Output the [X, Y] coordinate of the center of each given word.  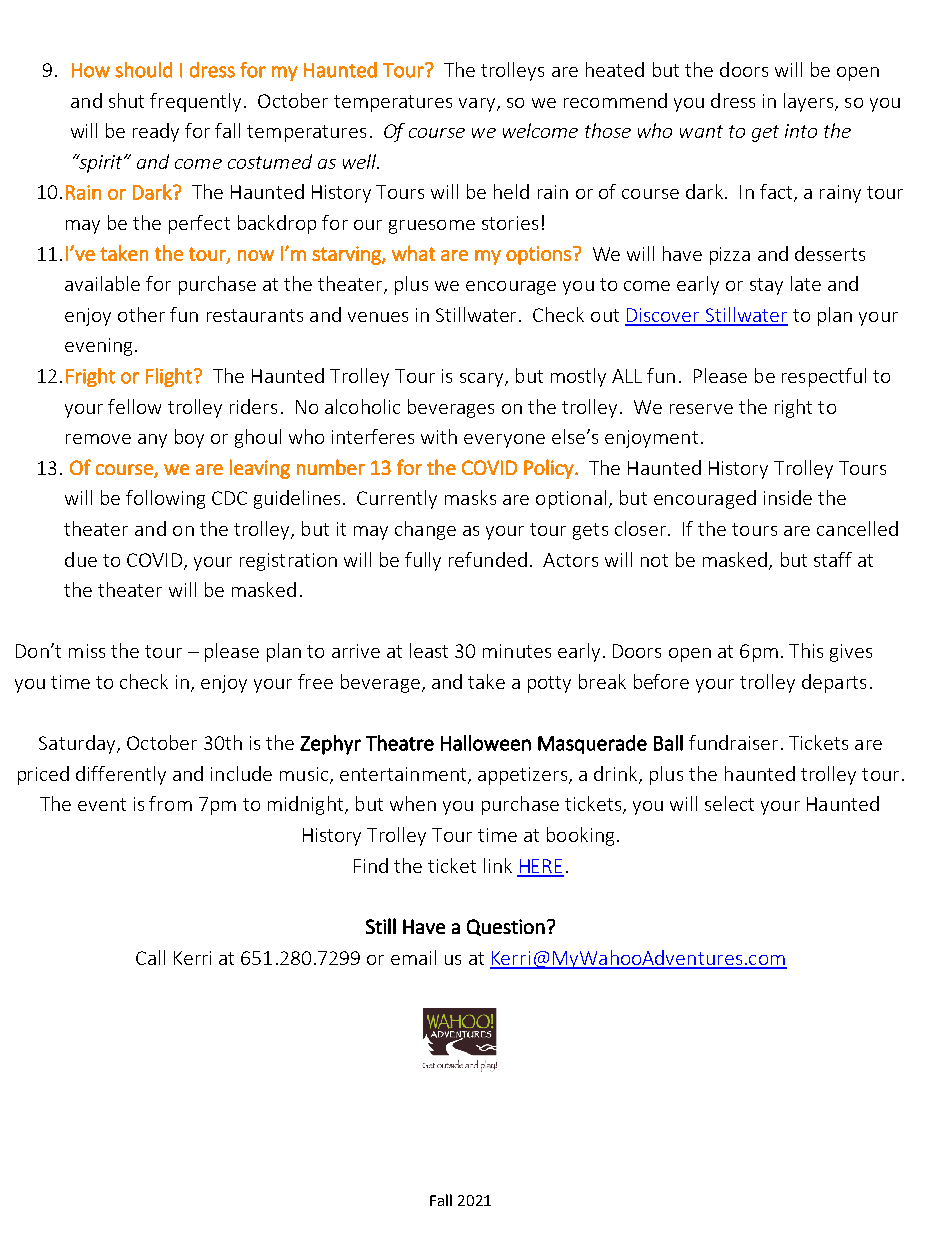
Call [150, 957]
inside [788, 497]
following [165, 499]
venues [378, 317]
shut [126, 100]
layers [810, 102]
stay [766, 286]
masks [470, 497]
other [141, 314]
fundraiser [733, 742]
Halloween [486, 743]
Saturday [78, 744]
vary [478, 105]
